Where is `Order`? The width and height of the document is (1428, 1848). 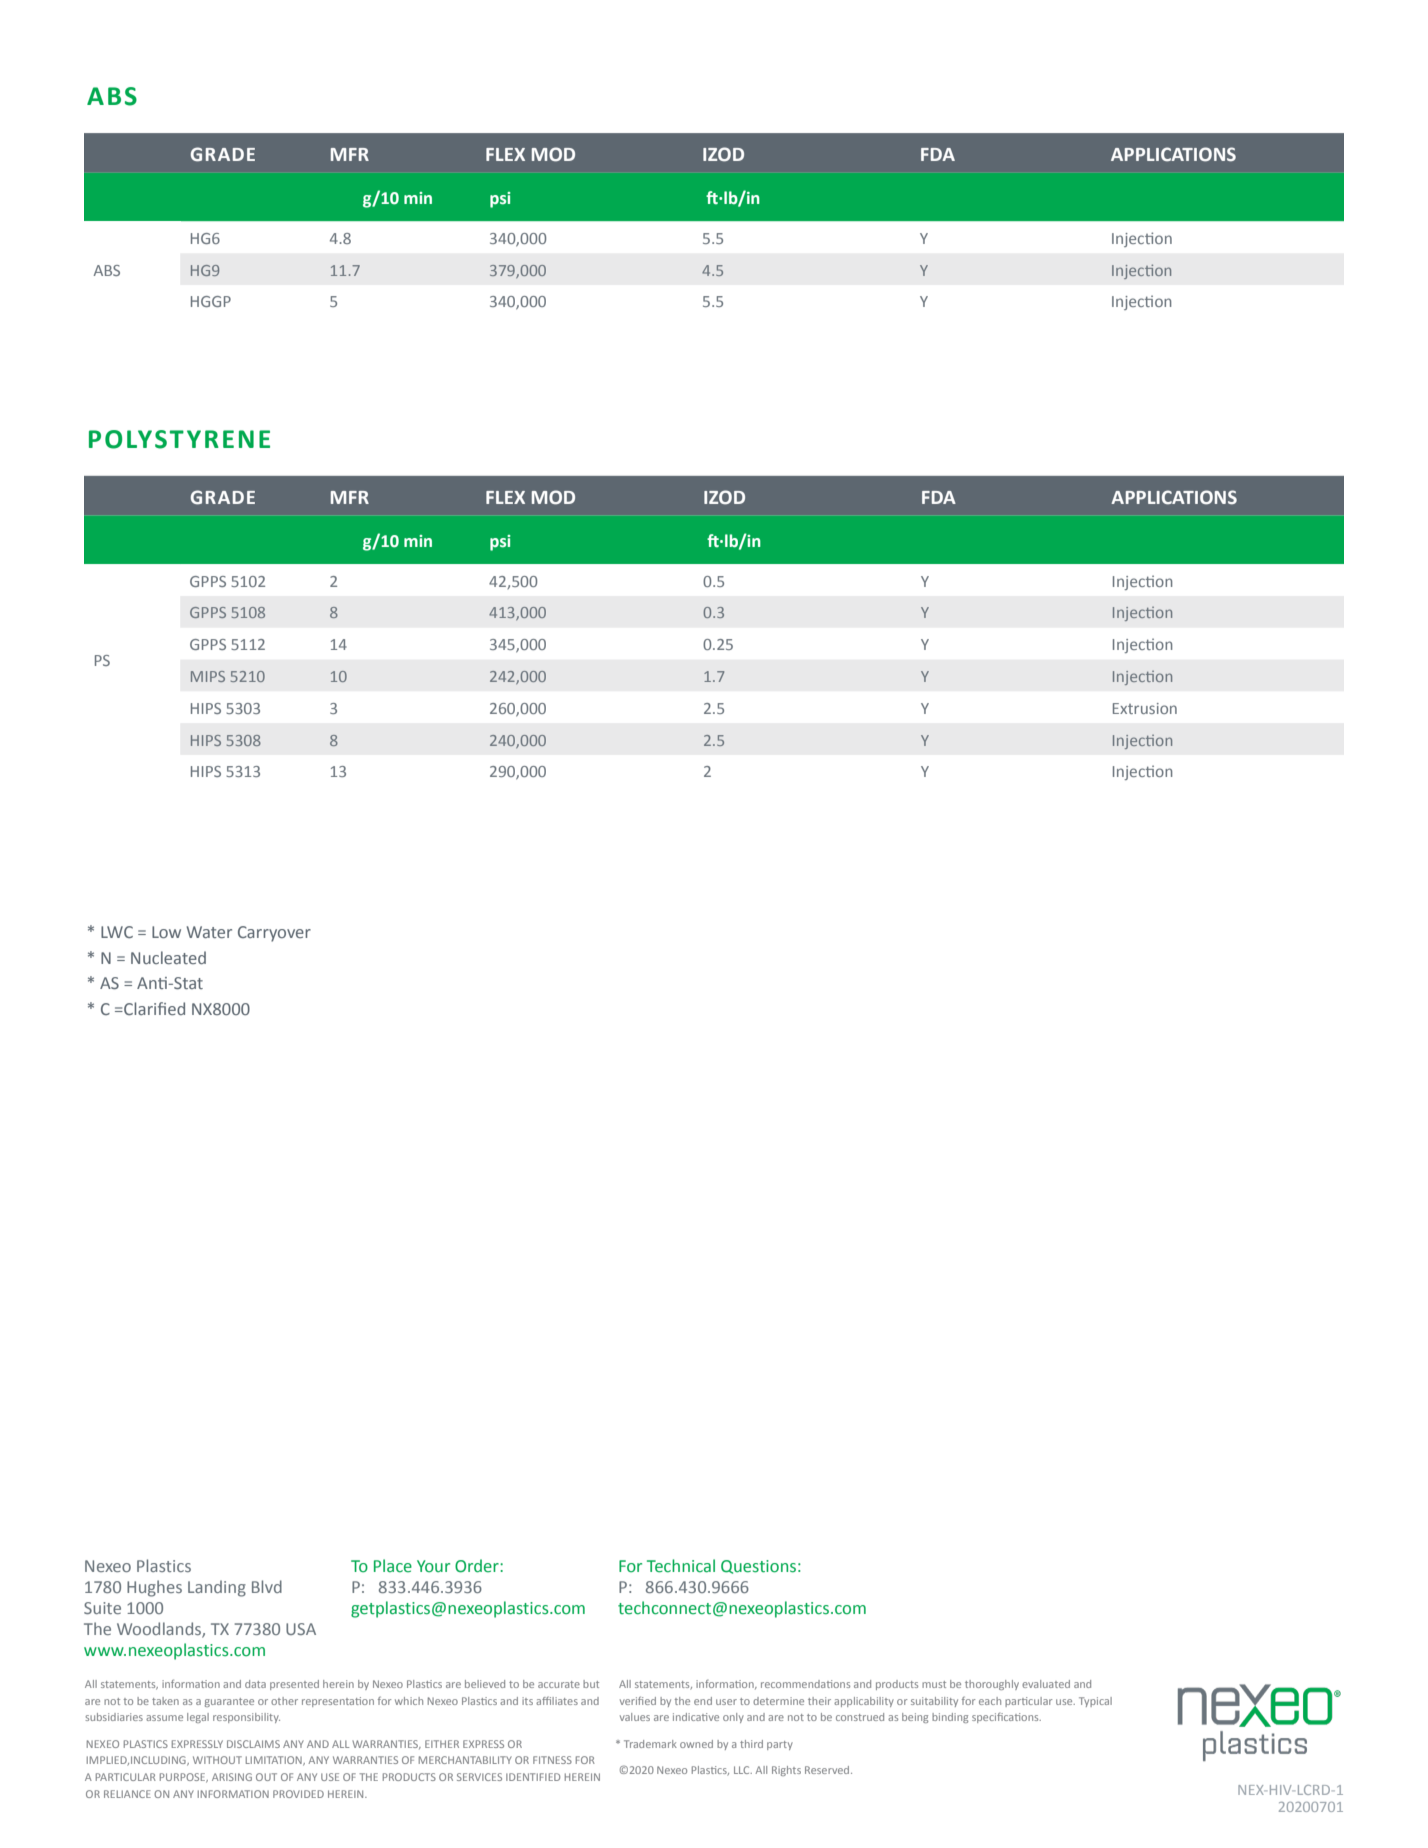
Order is located at coordinates (478, 1566).
